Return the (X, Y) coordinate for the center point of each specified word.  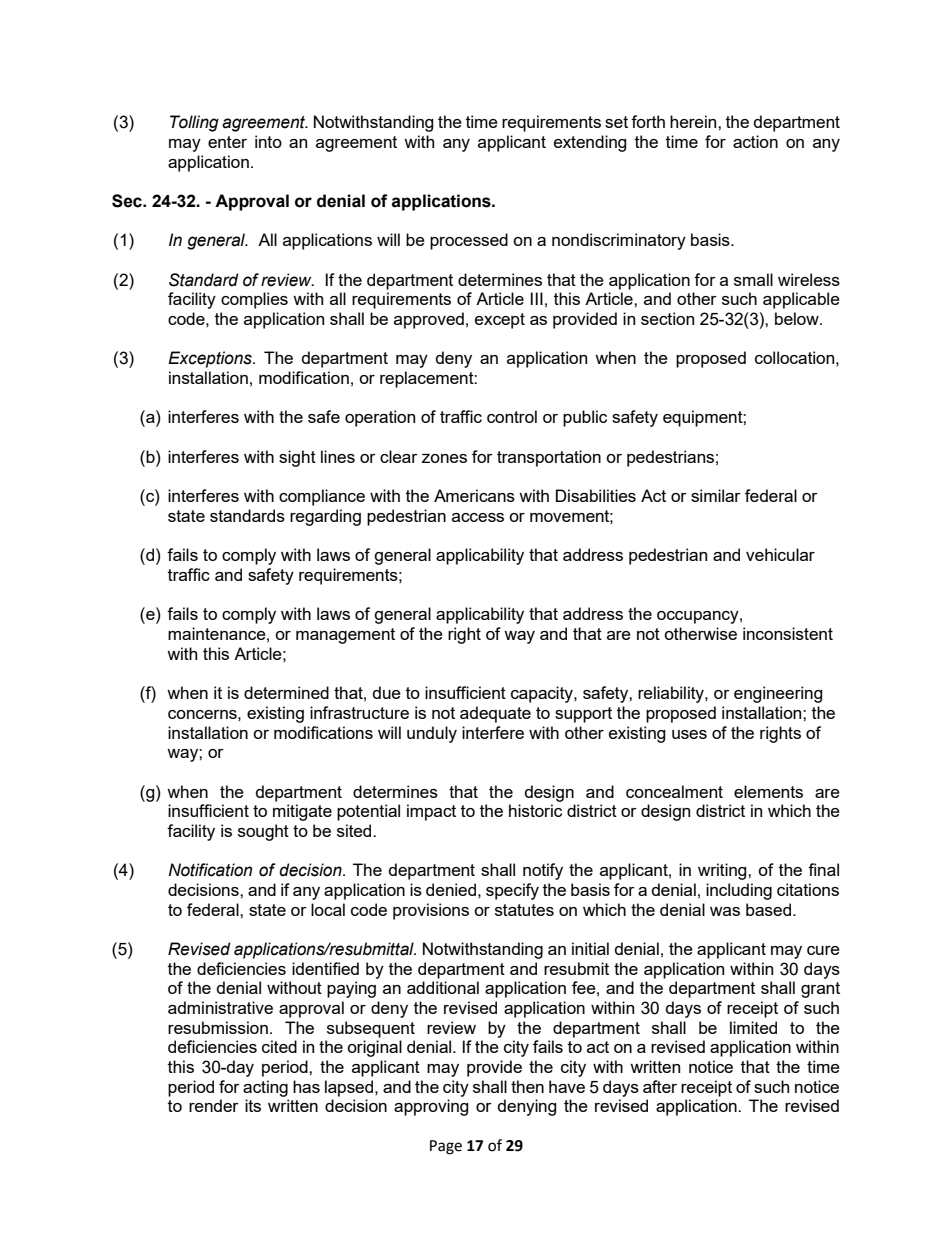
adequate (495, 714)
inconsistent (788, 633)
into (268, 141)
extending (590, 143)
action (755, 141)
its (253, 1105)
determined (286, 692)
